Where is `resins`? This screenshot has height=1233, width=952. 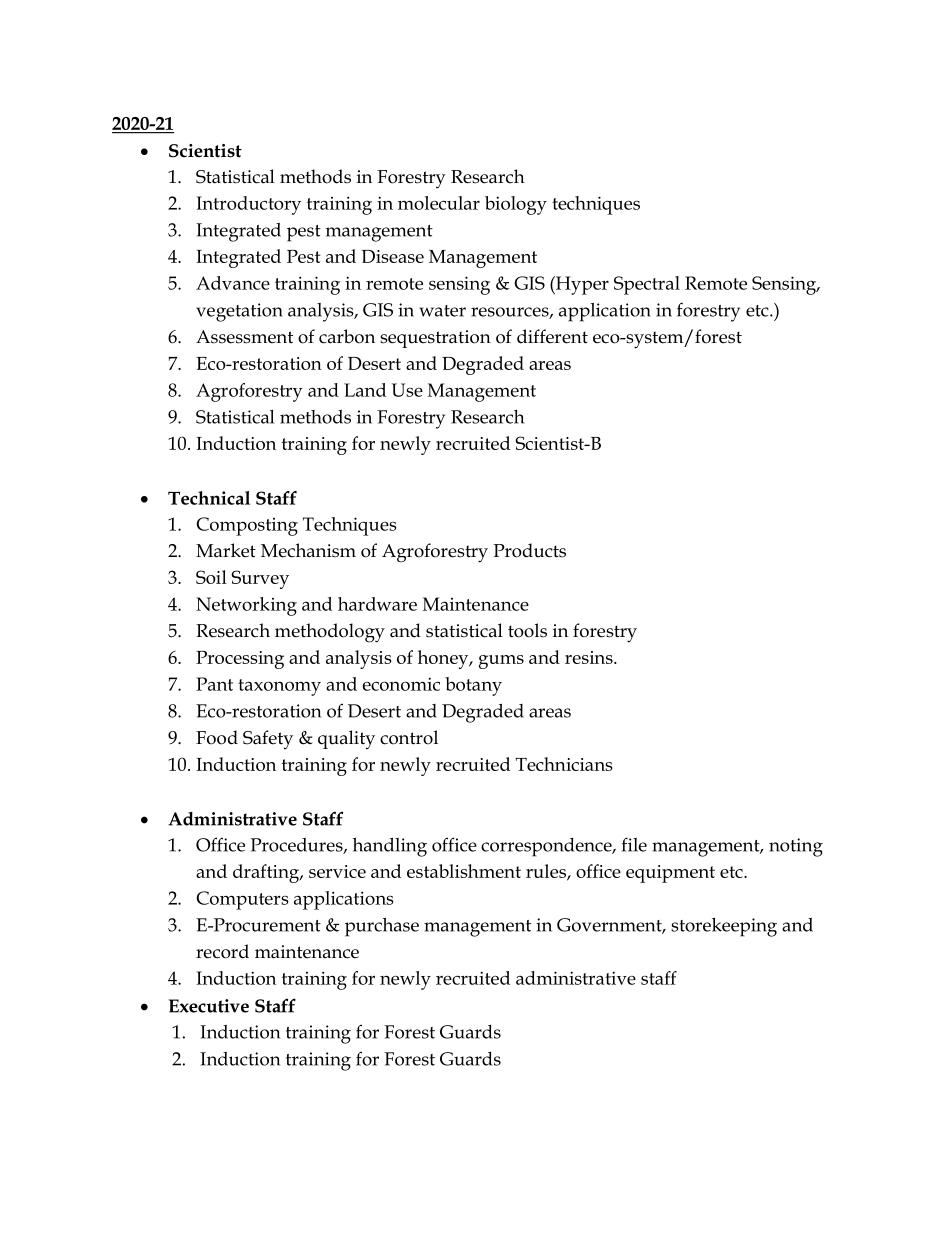 resins is located at coordinates (590, 657).
